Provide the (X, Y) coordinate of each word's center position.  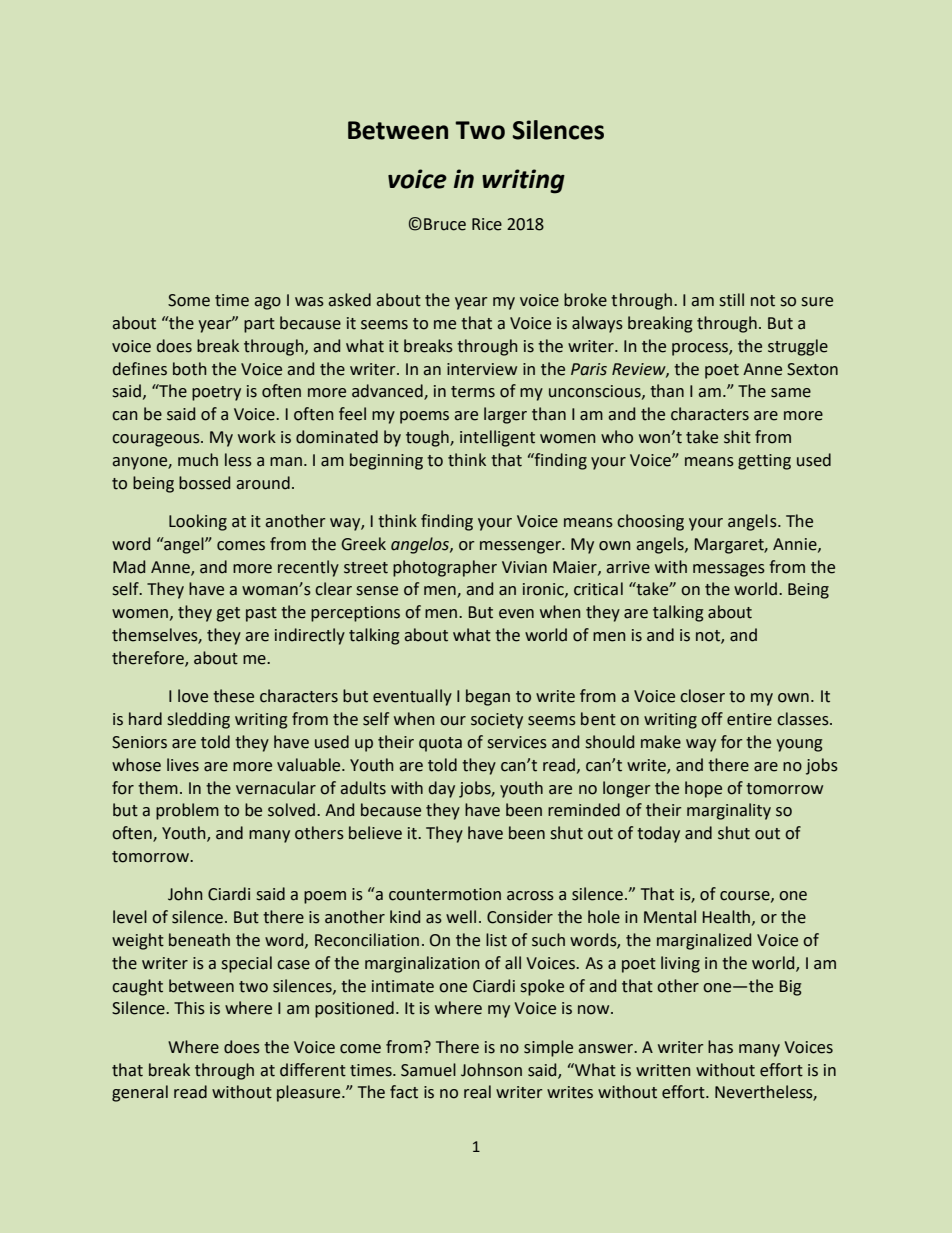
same (791, 393)
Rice (487, 224)
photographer (445, 568)
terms (473, 392)
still (732, 300)
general (140, 1093)
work (257, 437)
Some (189, 300)
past (261, 614)
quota (440, 744)
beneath (199, 940)
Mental (670, 917)
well (461, 917)
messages (729, 570)
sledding (199, 720)
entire (749, 719)
